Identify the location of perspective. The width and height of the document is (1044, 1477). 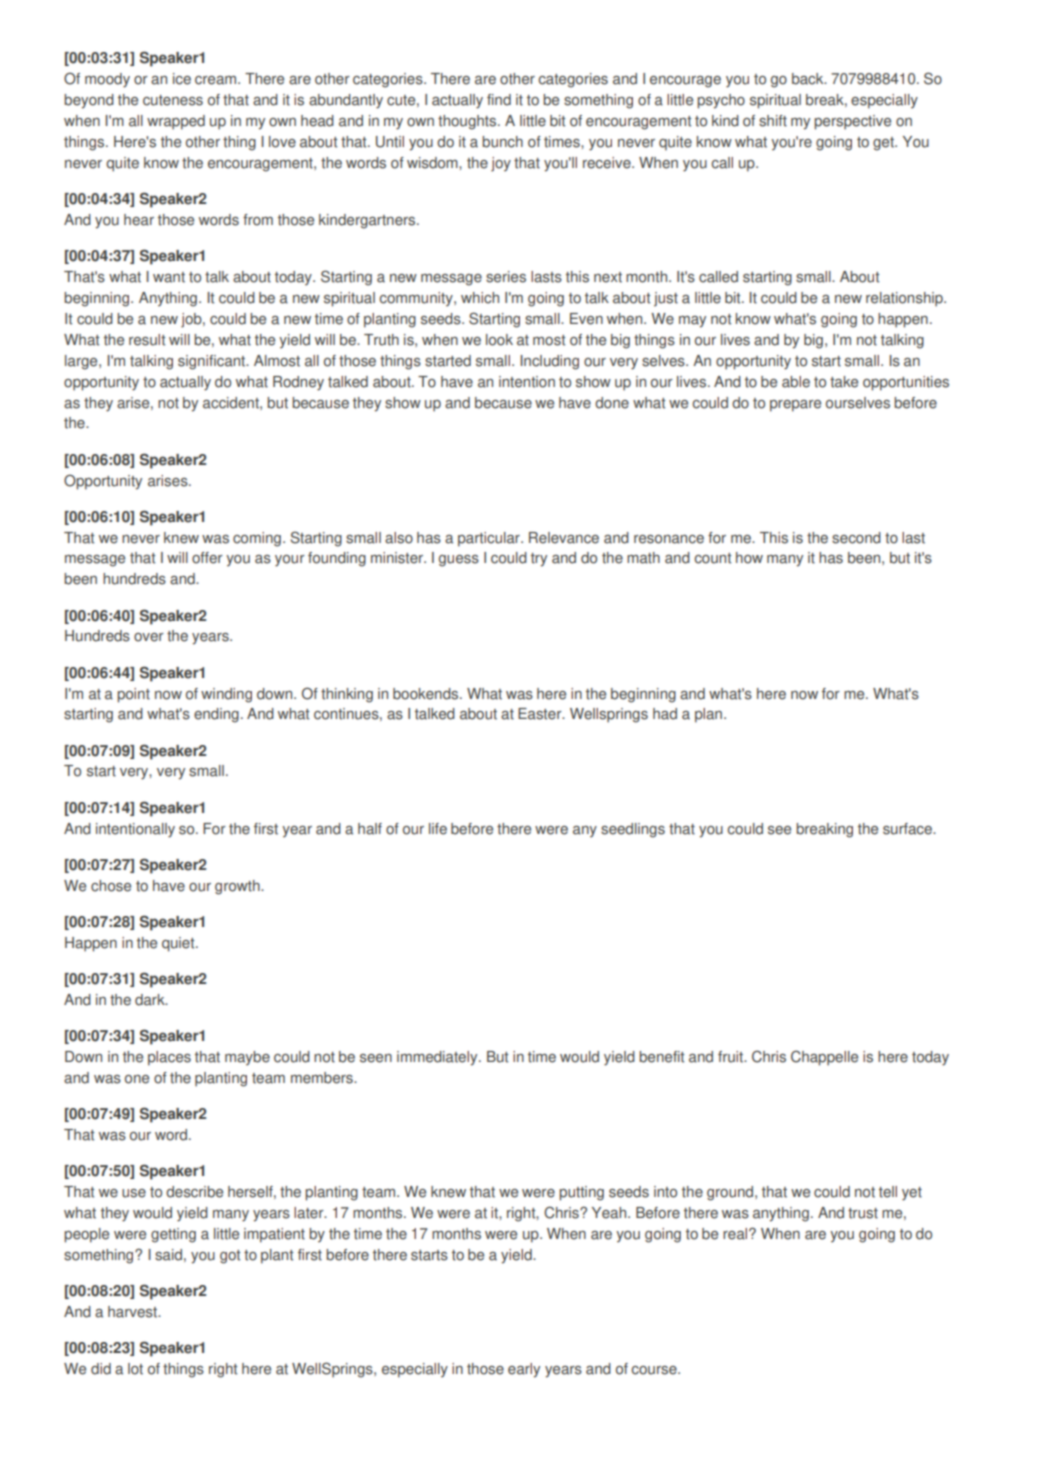
(852, 122).
